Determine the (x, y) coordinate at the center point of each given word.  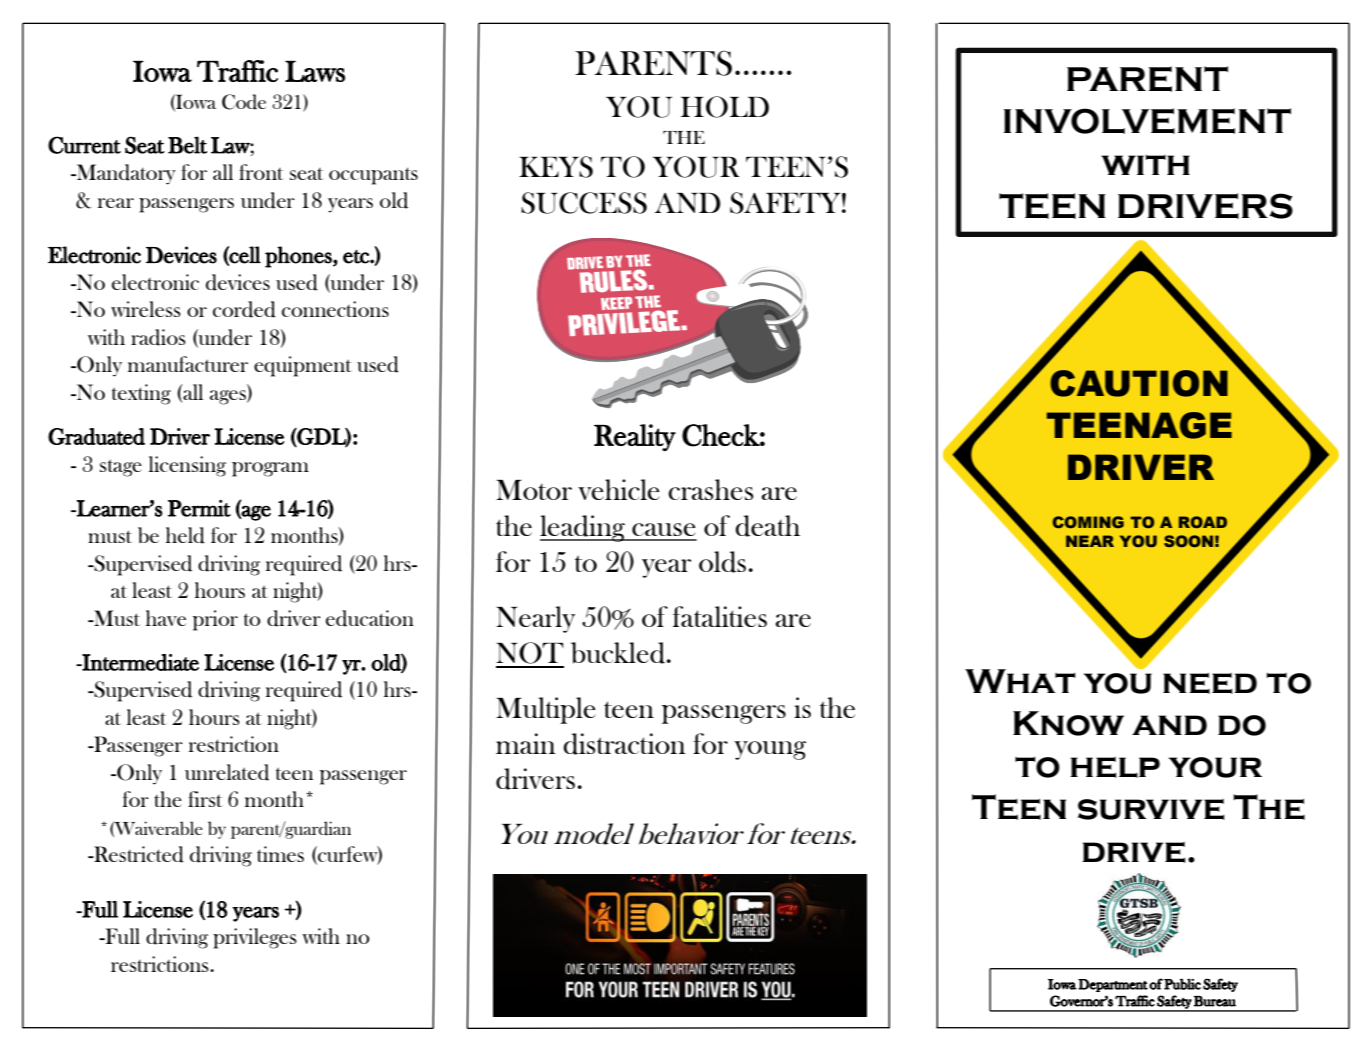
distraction (624, 744)
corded (244, 309)
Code (244, 102)
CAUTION (1139, 383)
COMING (1088, 522)
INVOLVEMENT (1147, 121)
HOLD (725, 107)
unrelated (227, 772)
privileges (255, 938)
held (185, 535)
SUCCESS (584, 203)
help (1115, 767)
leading (583, 528)
